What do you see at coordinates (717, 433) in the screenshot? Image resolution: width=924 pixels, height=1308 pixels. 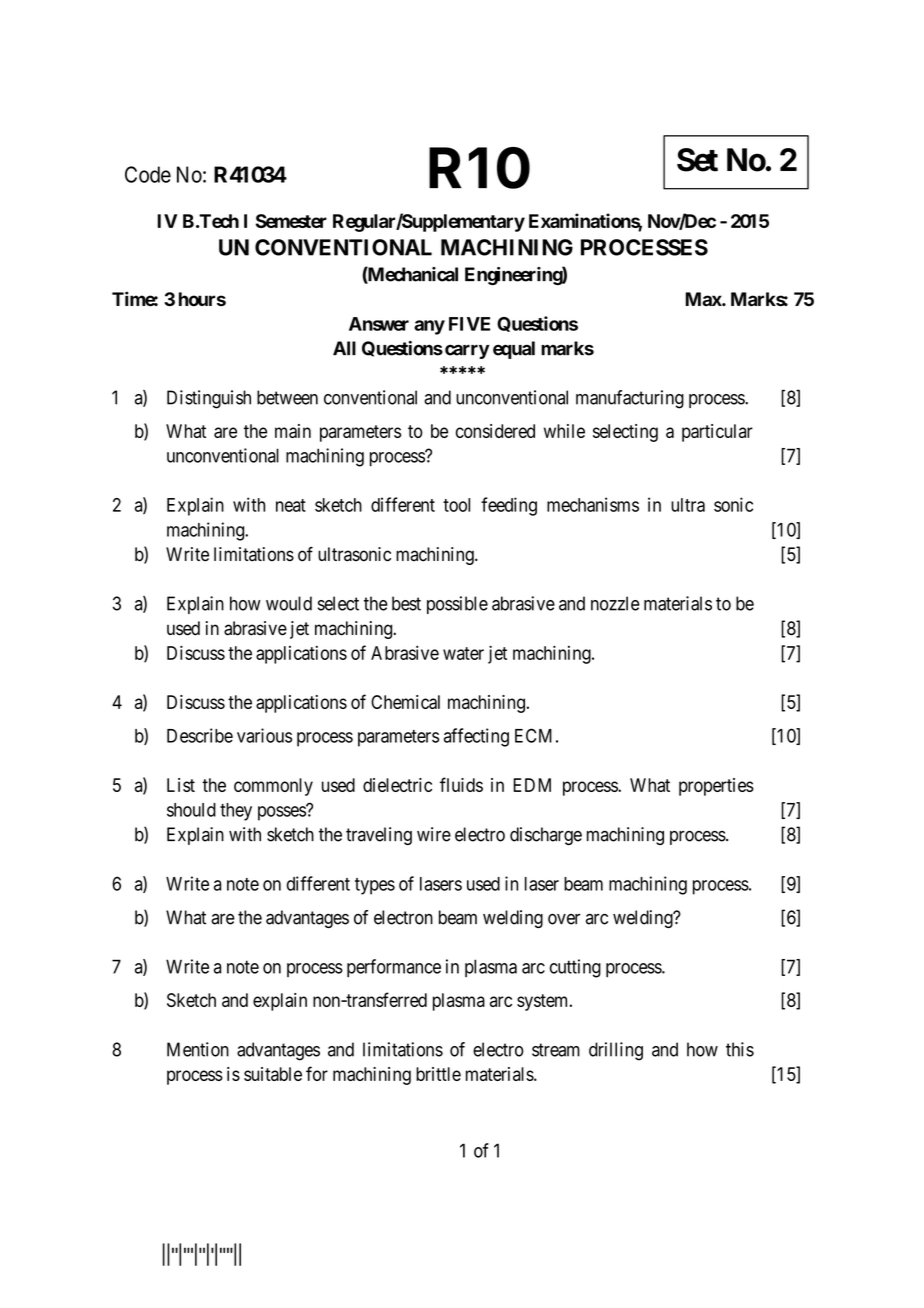 I see `particular` at bounding box center [717, 433].
